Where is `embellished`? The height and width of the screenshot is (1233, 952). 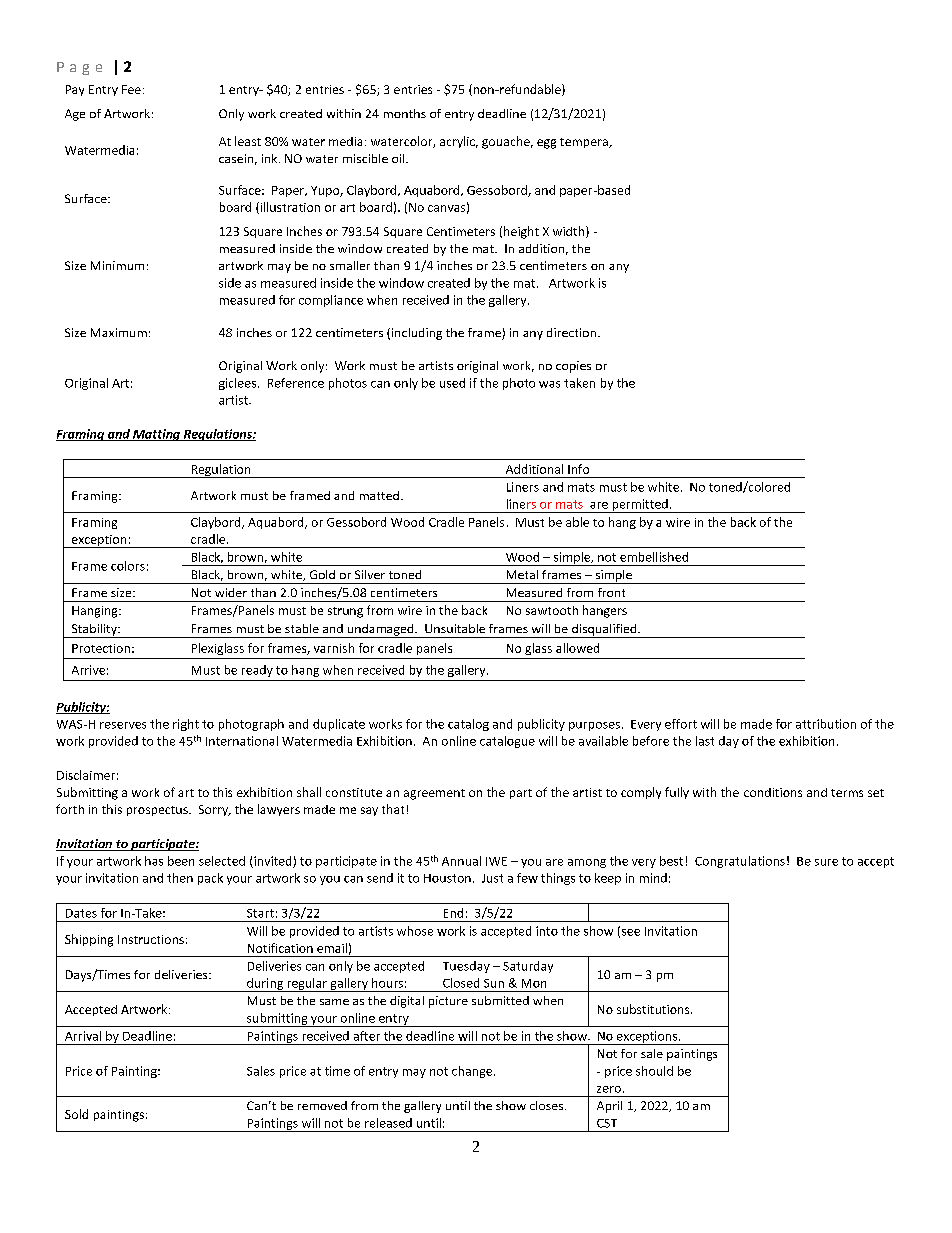 embellished is located at coordinates (654, 557).
